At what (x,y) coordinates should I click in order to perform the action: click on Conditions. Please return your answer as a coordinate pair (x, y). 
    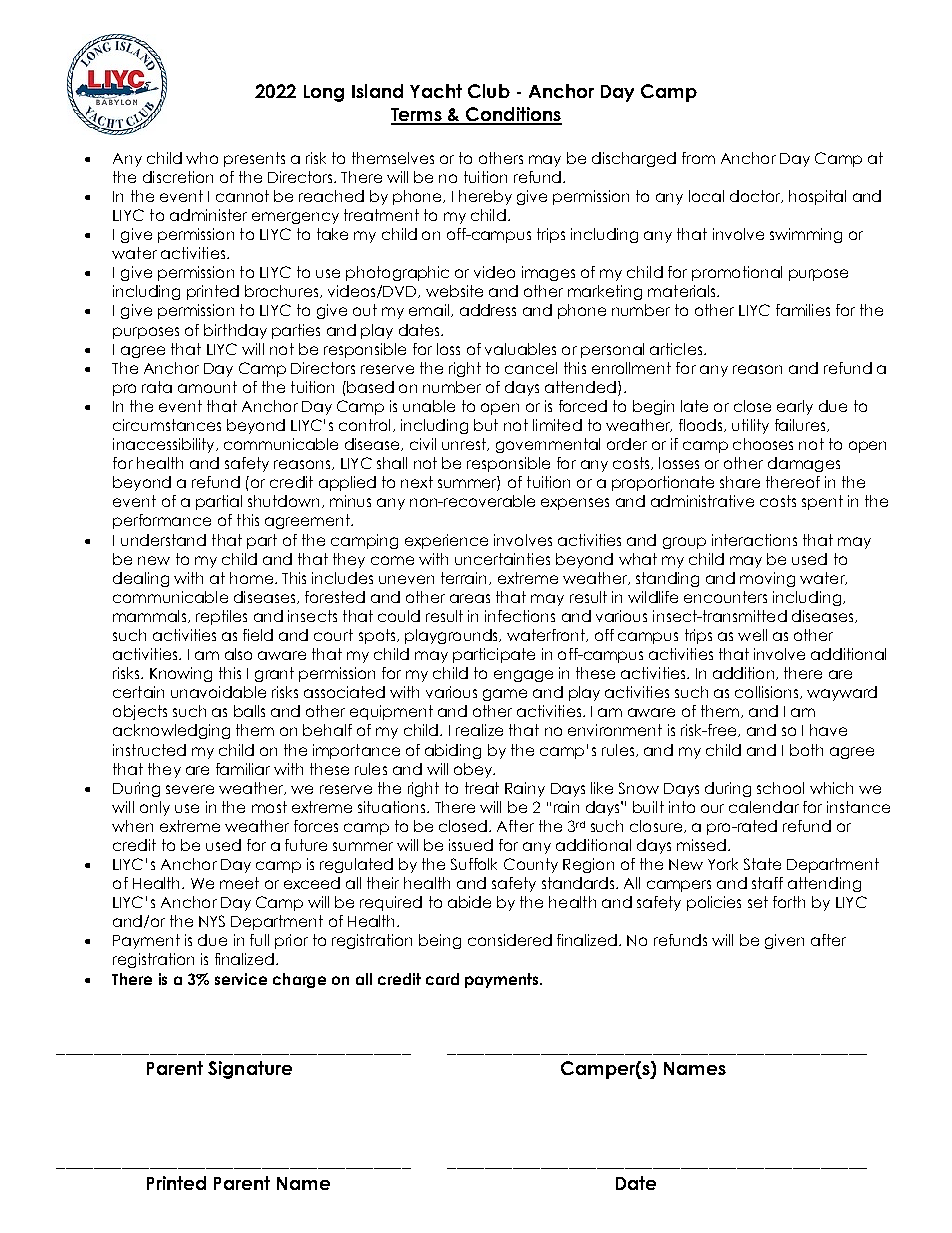
    Looking at the image, I should click on (513, 115).
